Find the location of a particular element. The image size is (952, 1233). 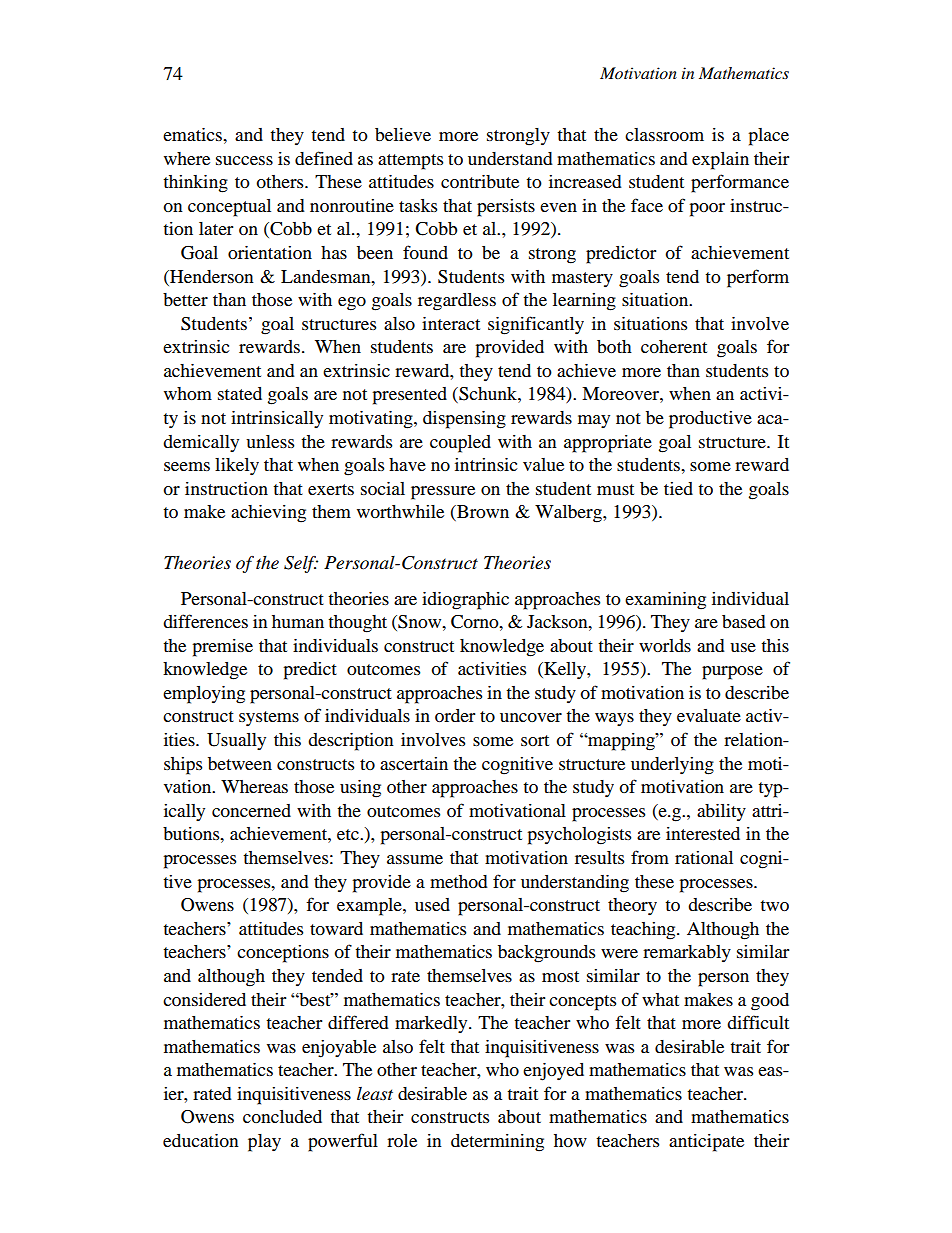

dispensing is located at coordinates (464, 420).
